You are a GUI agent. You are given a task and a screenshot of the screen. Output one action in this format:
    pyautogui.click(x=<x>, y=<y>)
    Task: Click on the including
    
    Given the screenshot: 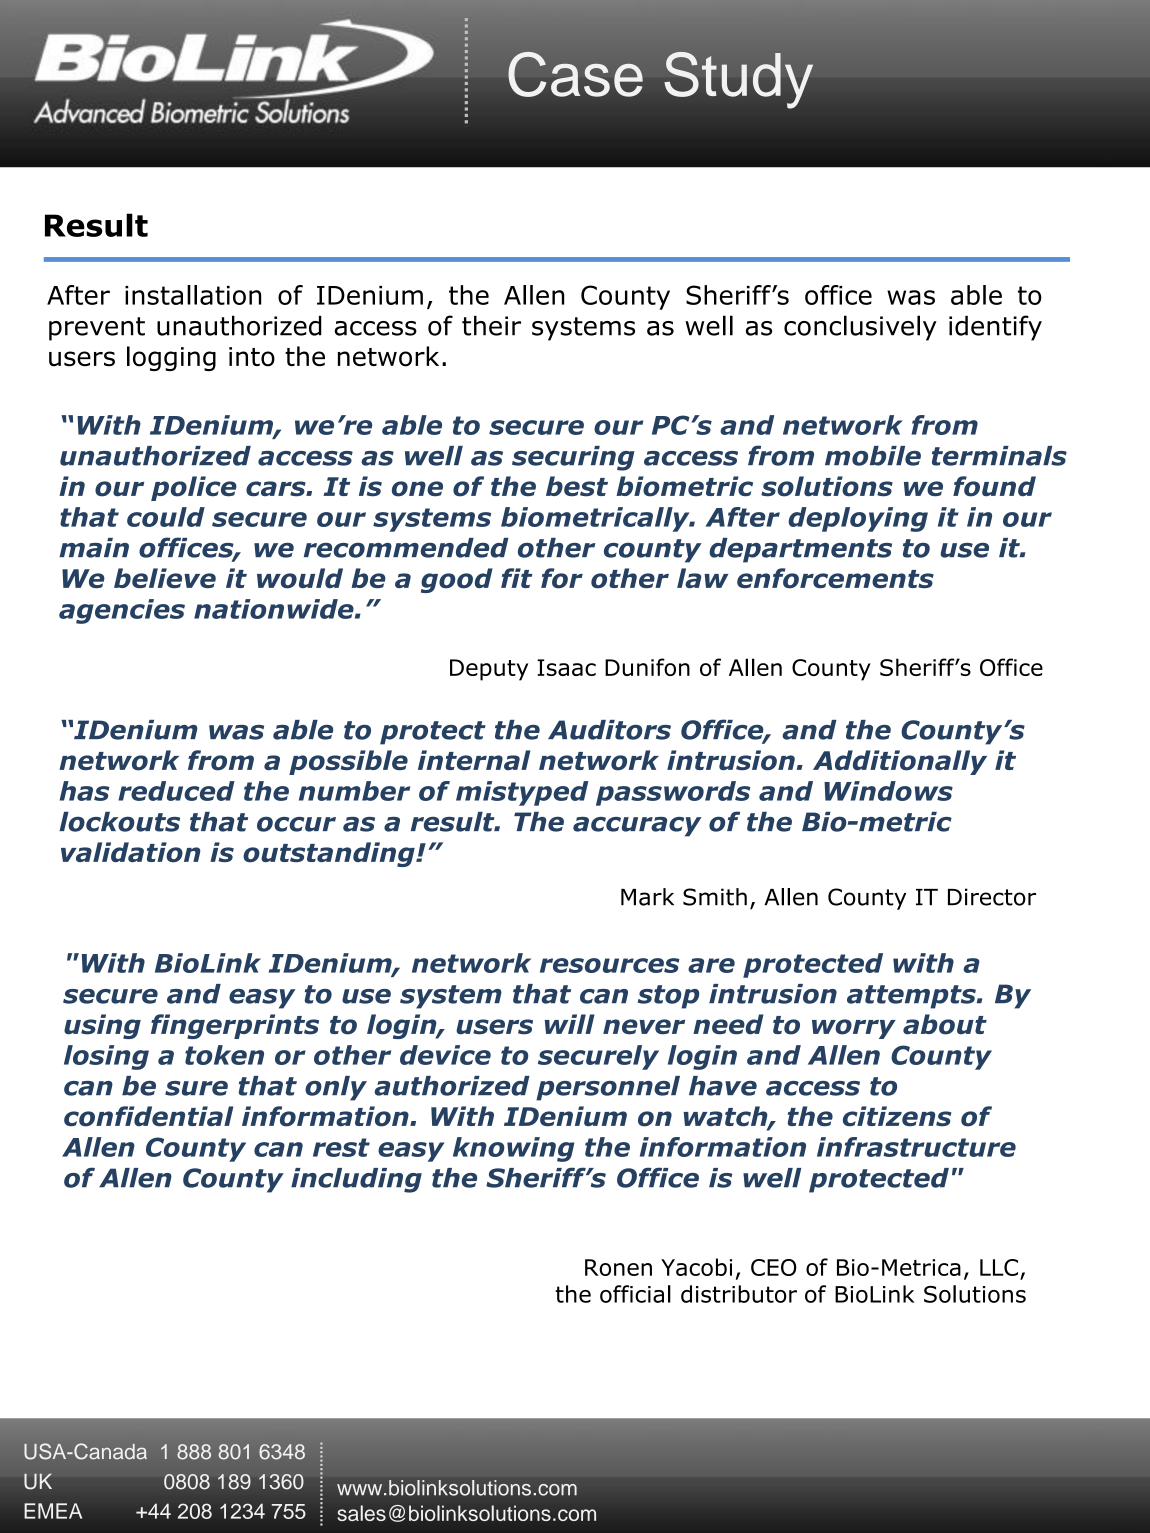 What is the action you would take?
    pyautogui.click(x=356, y=1180)
